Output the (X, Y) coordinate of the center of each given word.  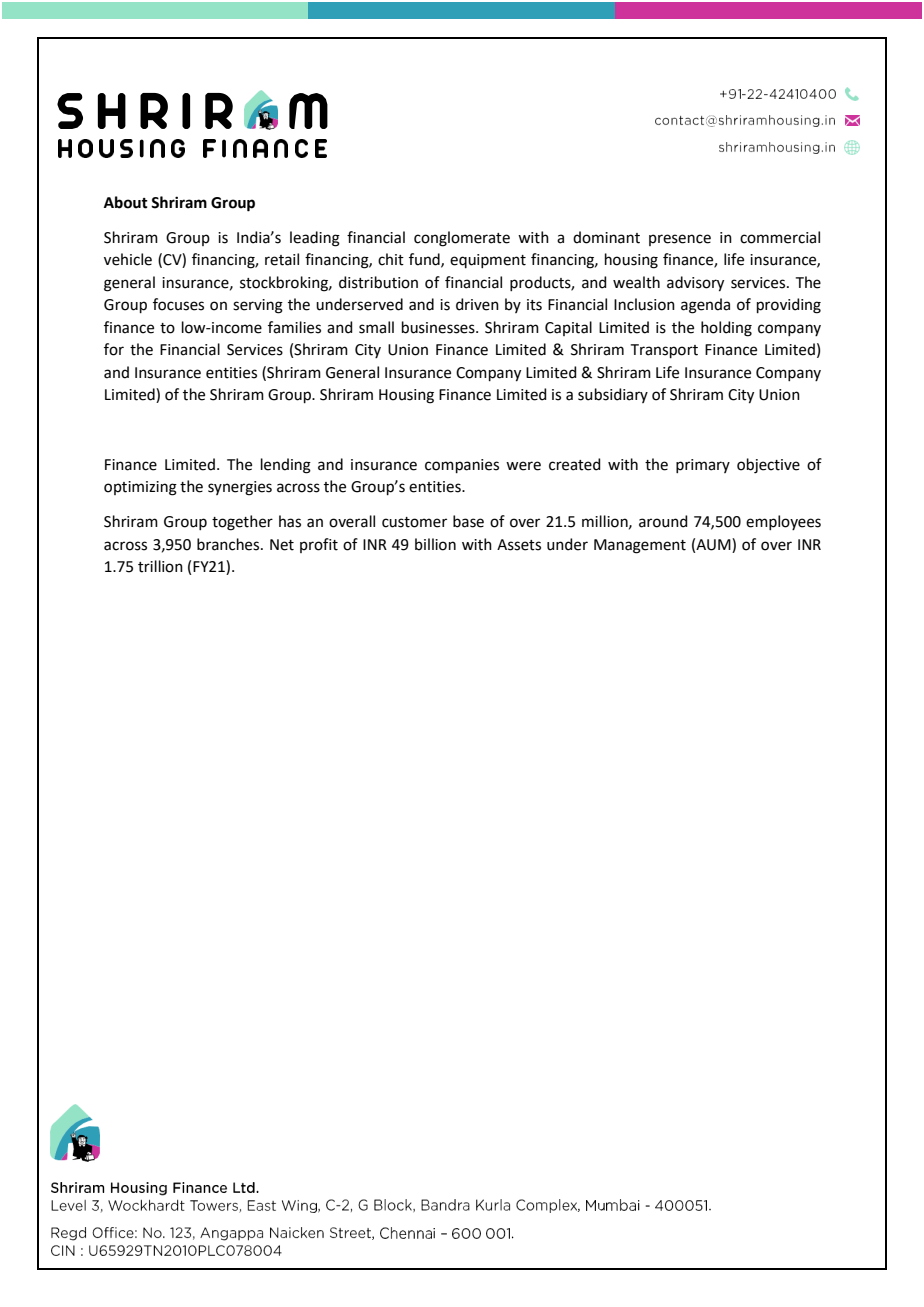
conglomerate (462, 239)
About (126, 202)
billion (435, 544)
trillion (160, 566)
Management (640, 546)
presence (680, 240)
